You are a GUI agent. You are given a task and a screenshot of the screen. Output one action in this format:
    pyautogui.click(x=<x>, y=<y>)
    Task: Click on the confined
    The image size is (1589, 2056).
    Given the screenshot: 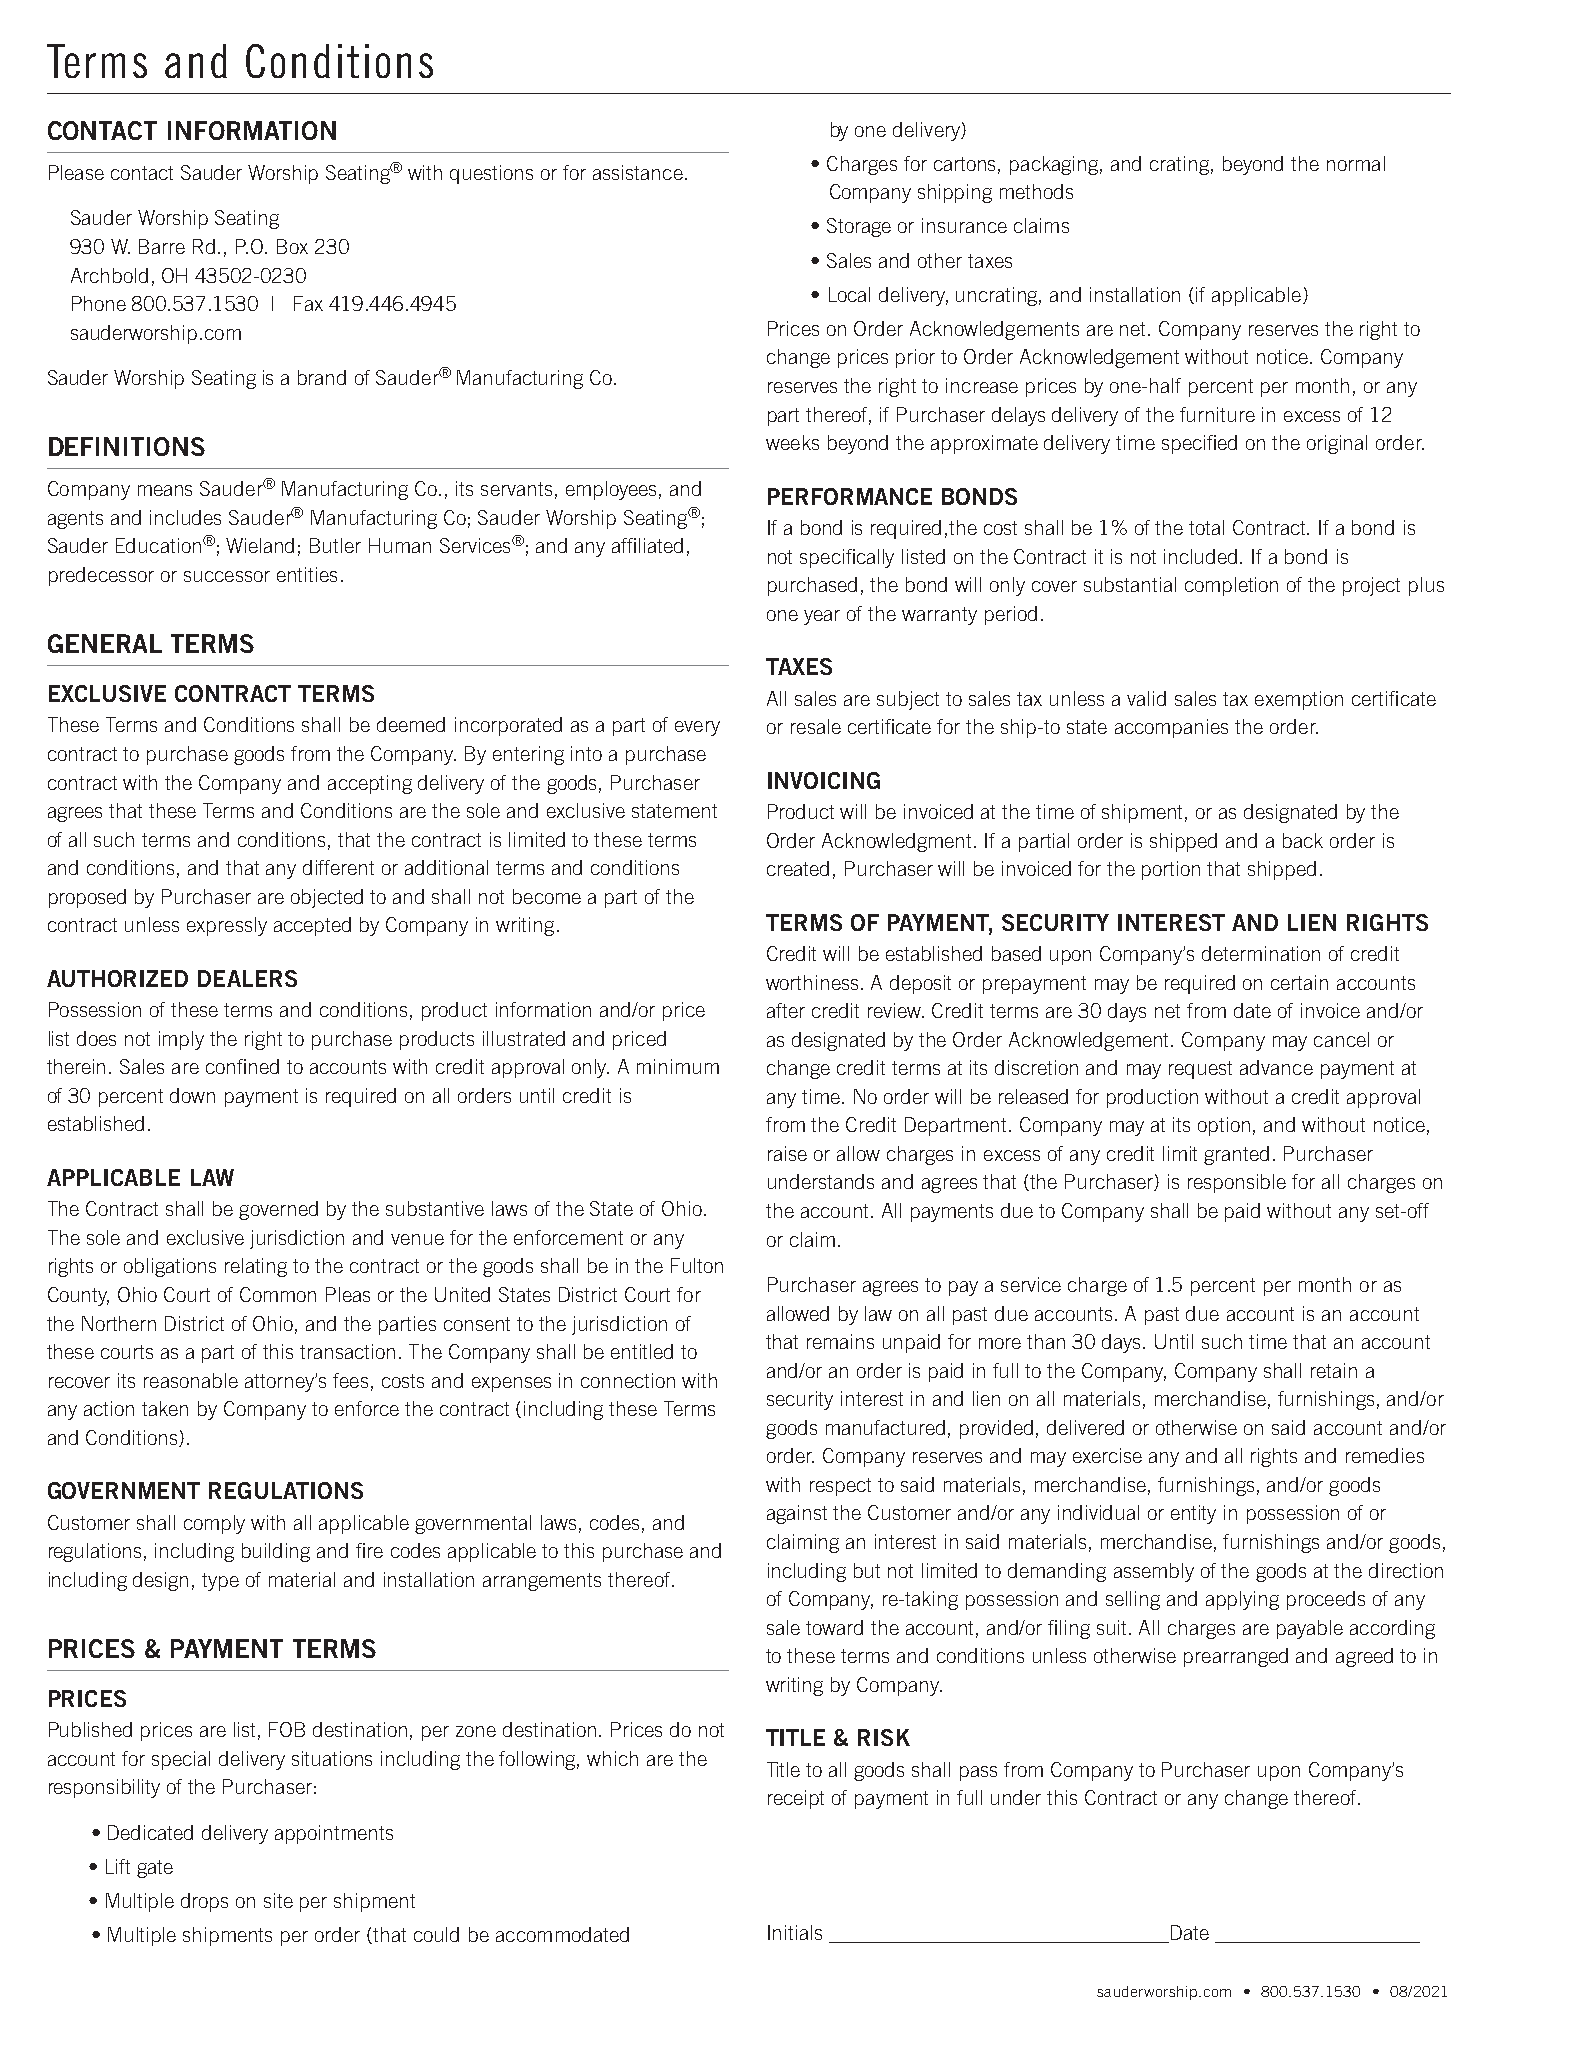 What is the action you would take?
    pyautogui.click(x=242, y=1066)
